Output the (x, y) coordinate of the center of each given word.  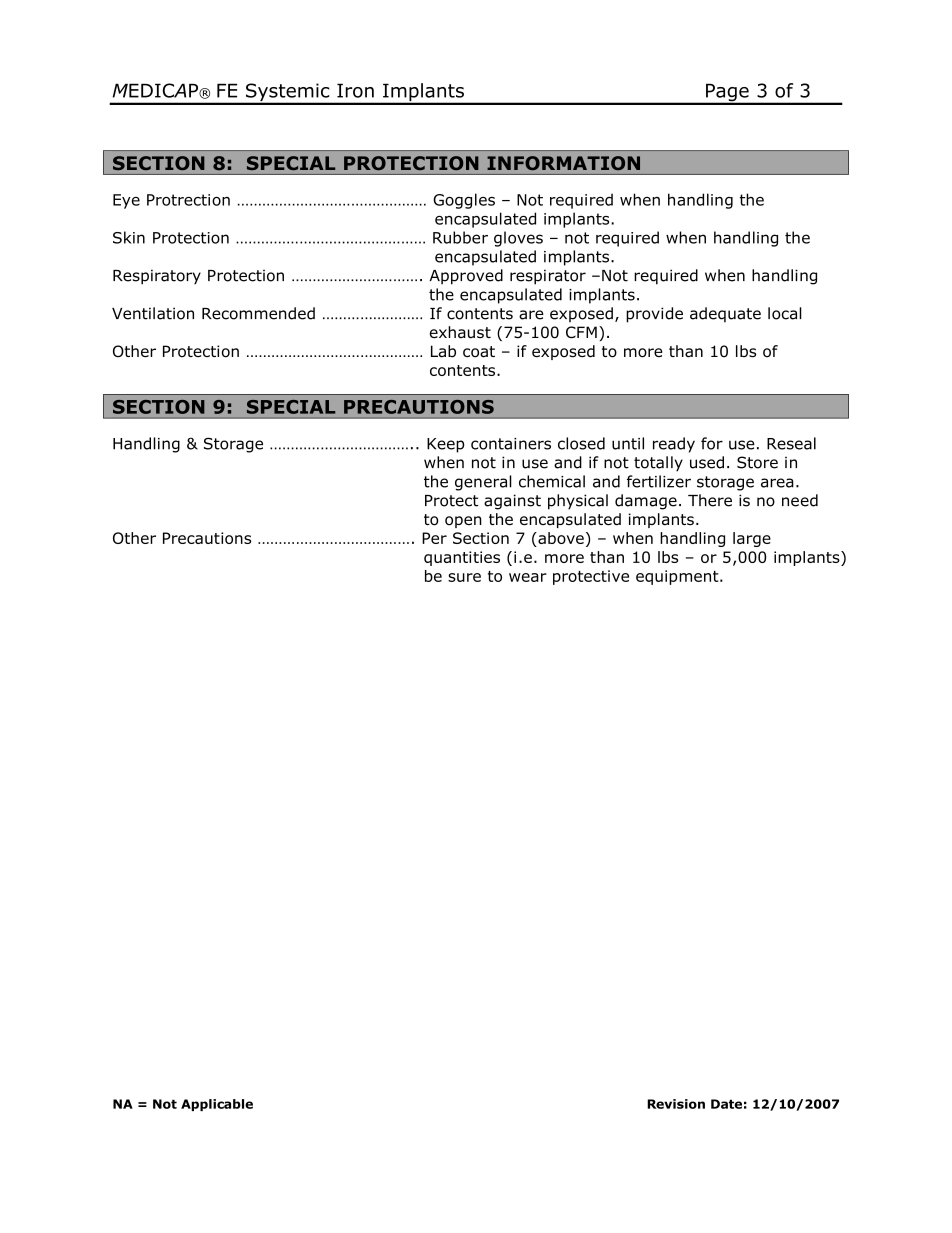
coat (479, 352)
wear (528, 577)
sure (464, 577)
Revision (676, 1104)
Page (727, 93)
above (560, 539)
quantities (462, 558)
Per (434, 538)
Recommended (258, 313)
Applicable (217, 1105)
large (752, 539)
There (710, 500)
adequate (725, 315)
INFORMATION (563, 163)
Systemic (287, 93)
